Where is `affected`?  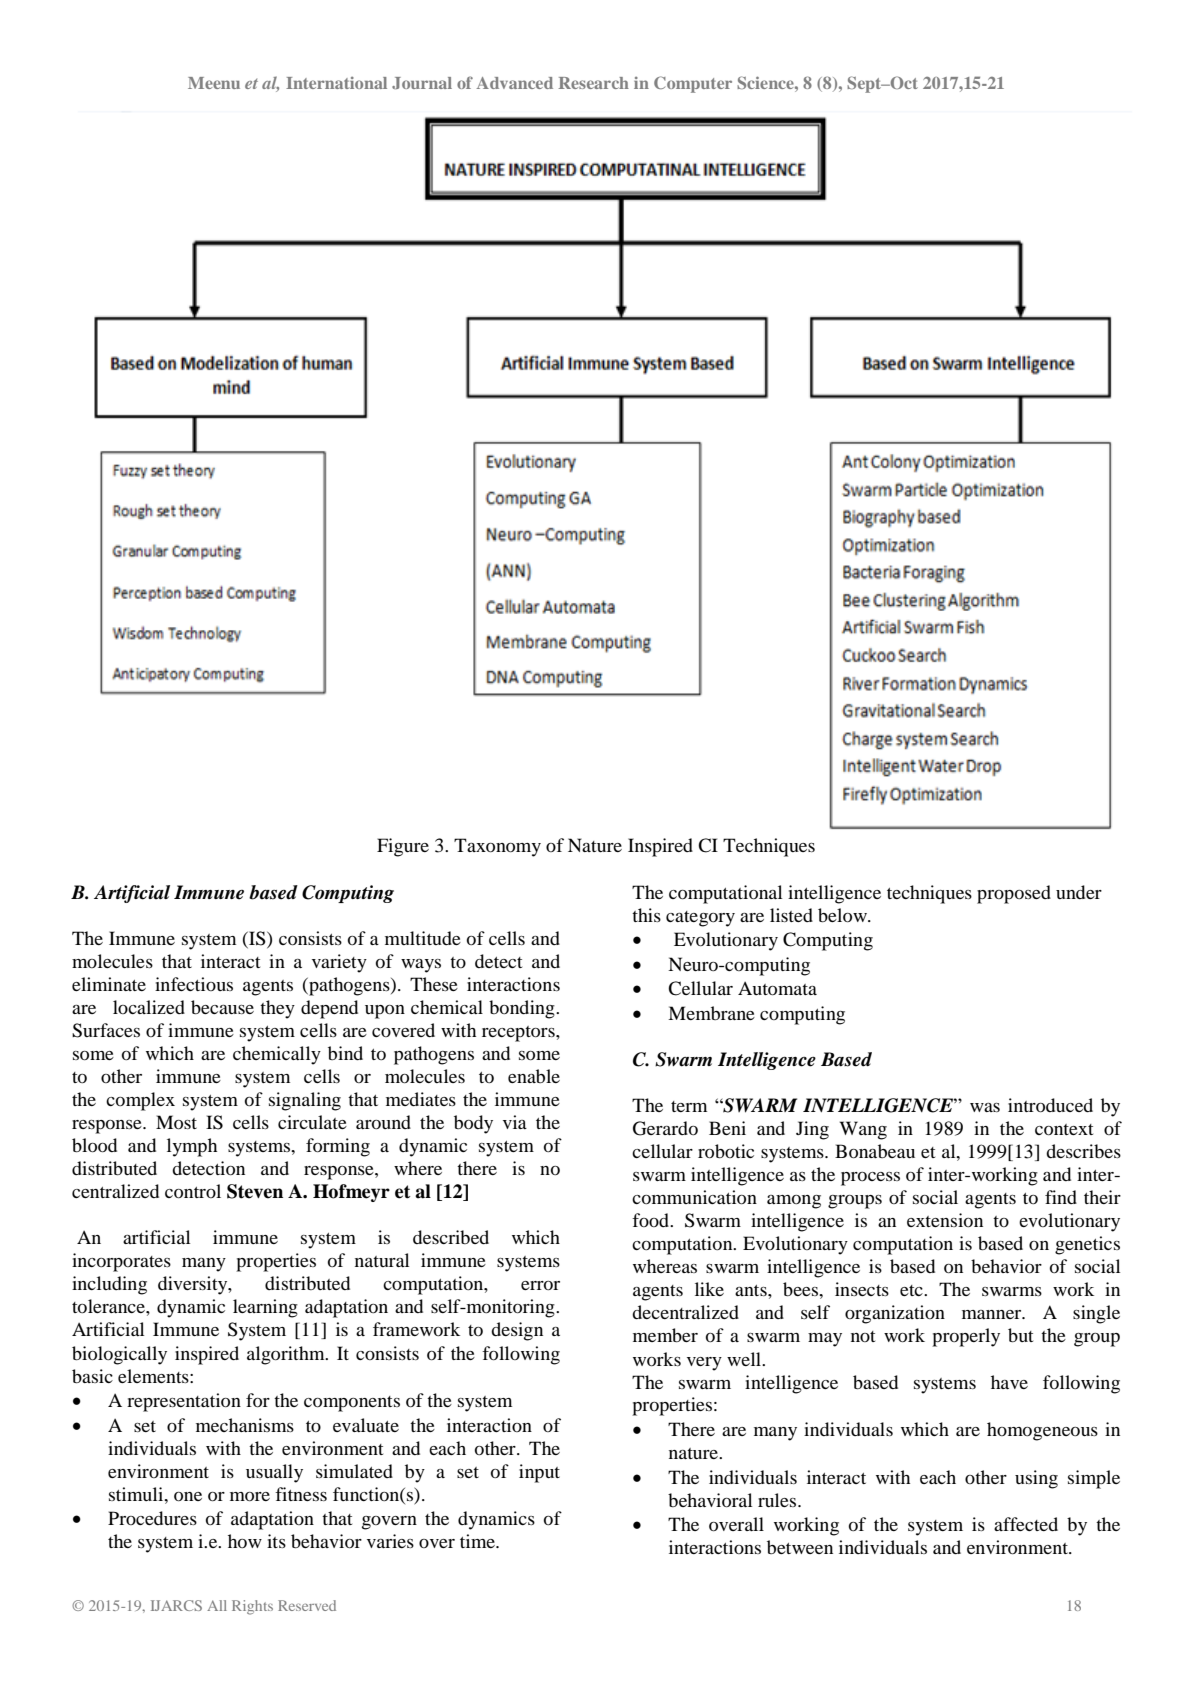
affected is located at coordinates (1026, 1524).
